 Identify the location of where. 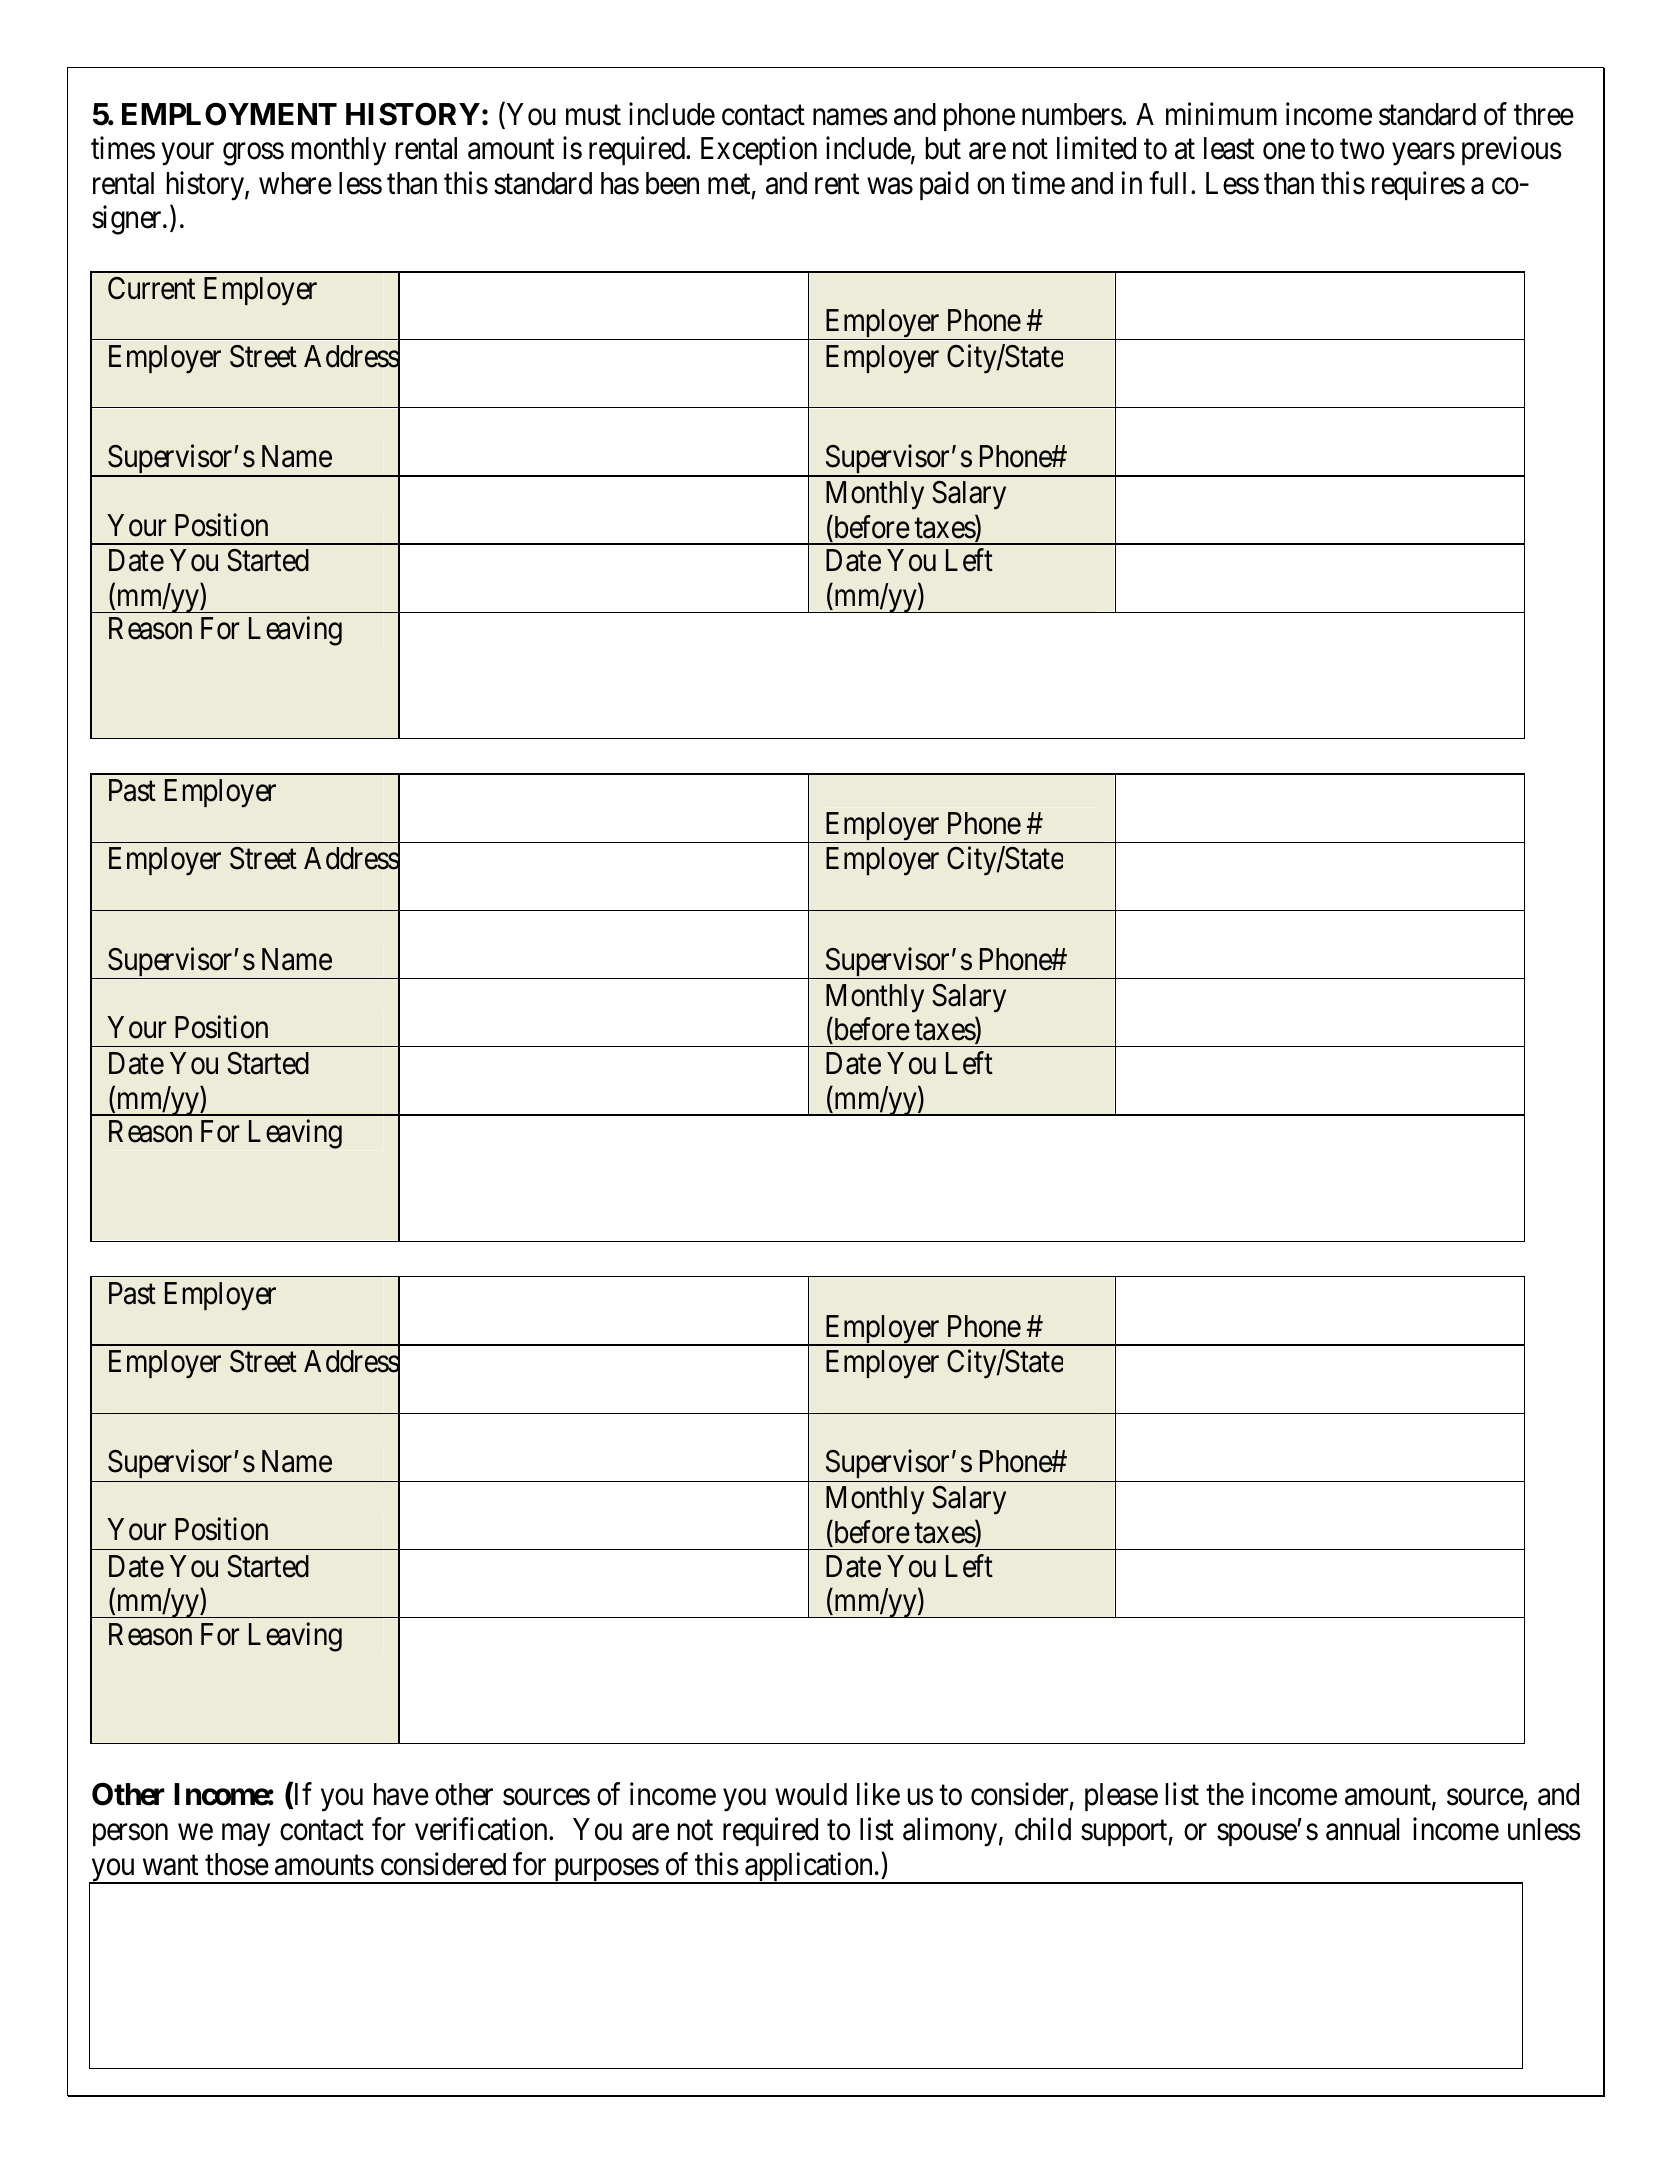
(295, 183).
